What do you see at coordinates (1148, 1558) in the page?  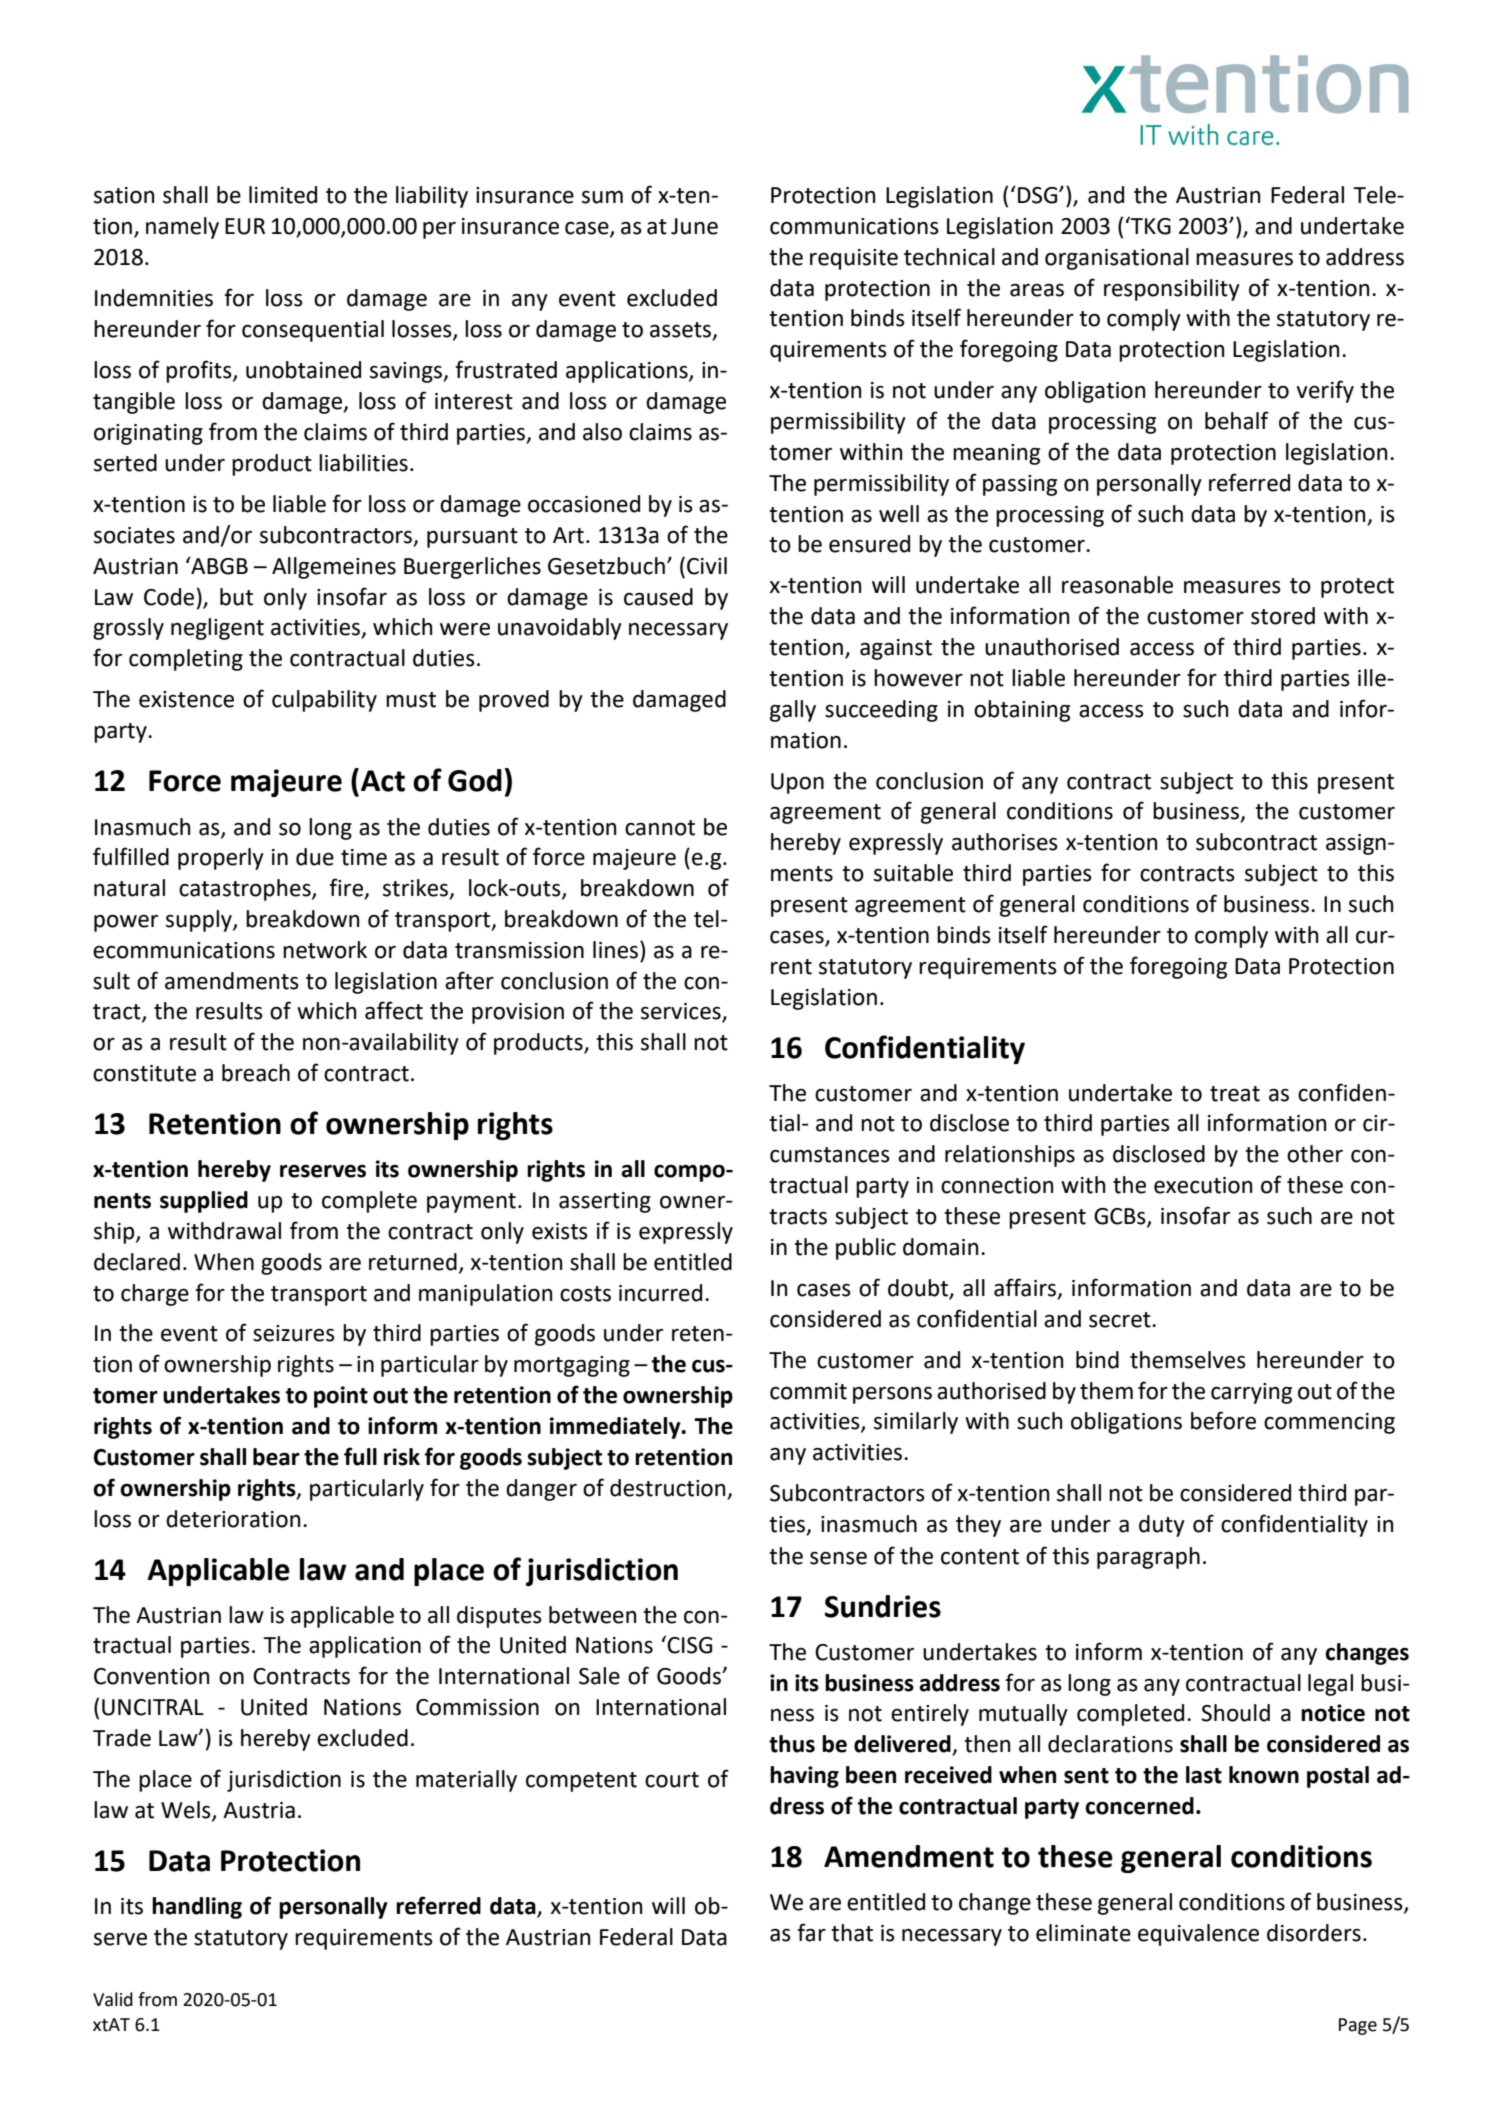 I see `paragraph` at bounding box center [1148, 1558].
